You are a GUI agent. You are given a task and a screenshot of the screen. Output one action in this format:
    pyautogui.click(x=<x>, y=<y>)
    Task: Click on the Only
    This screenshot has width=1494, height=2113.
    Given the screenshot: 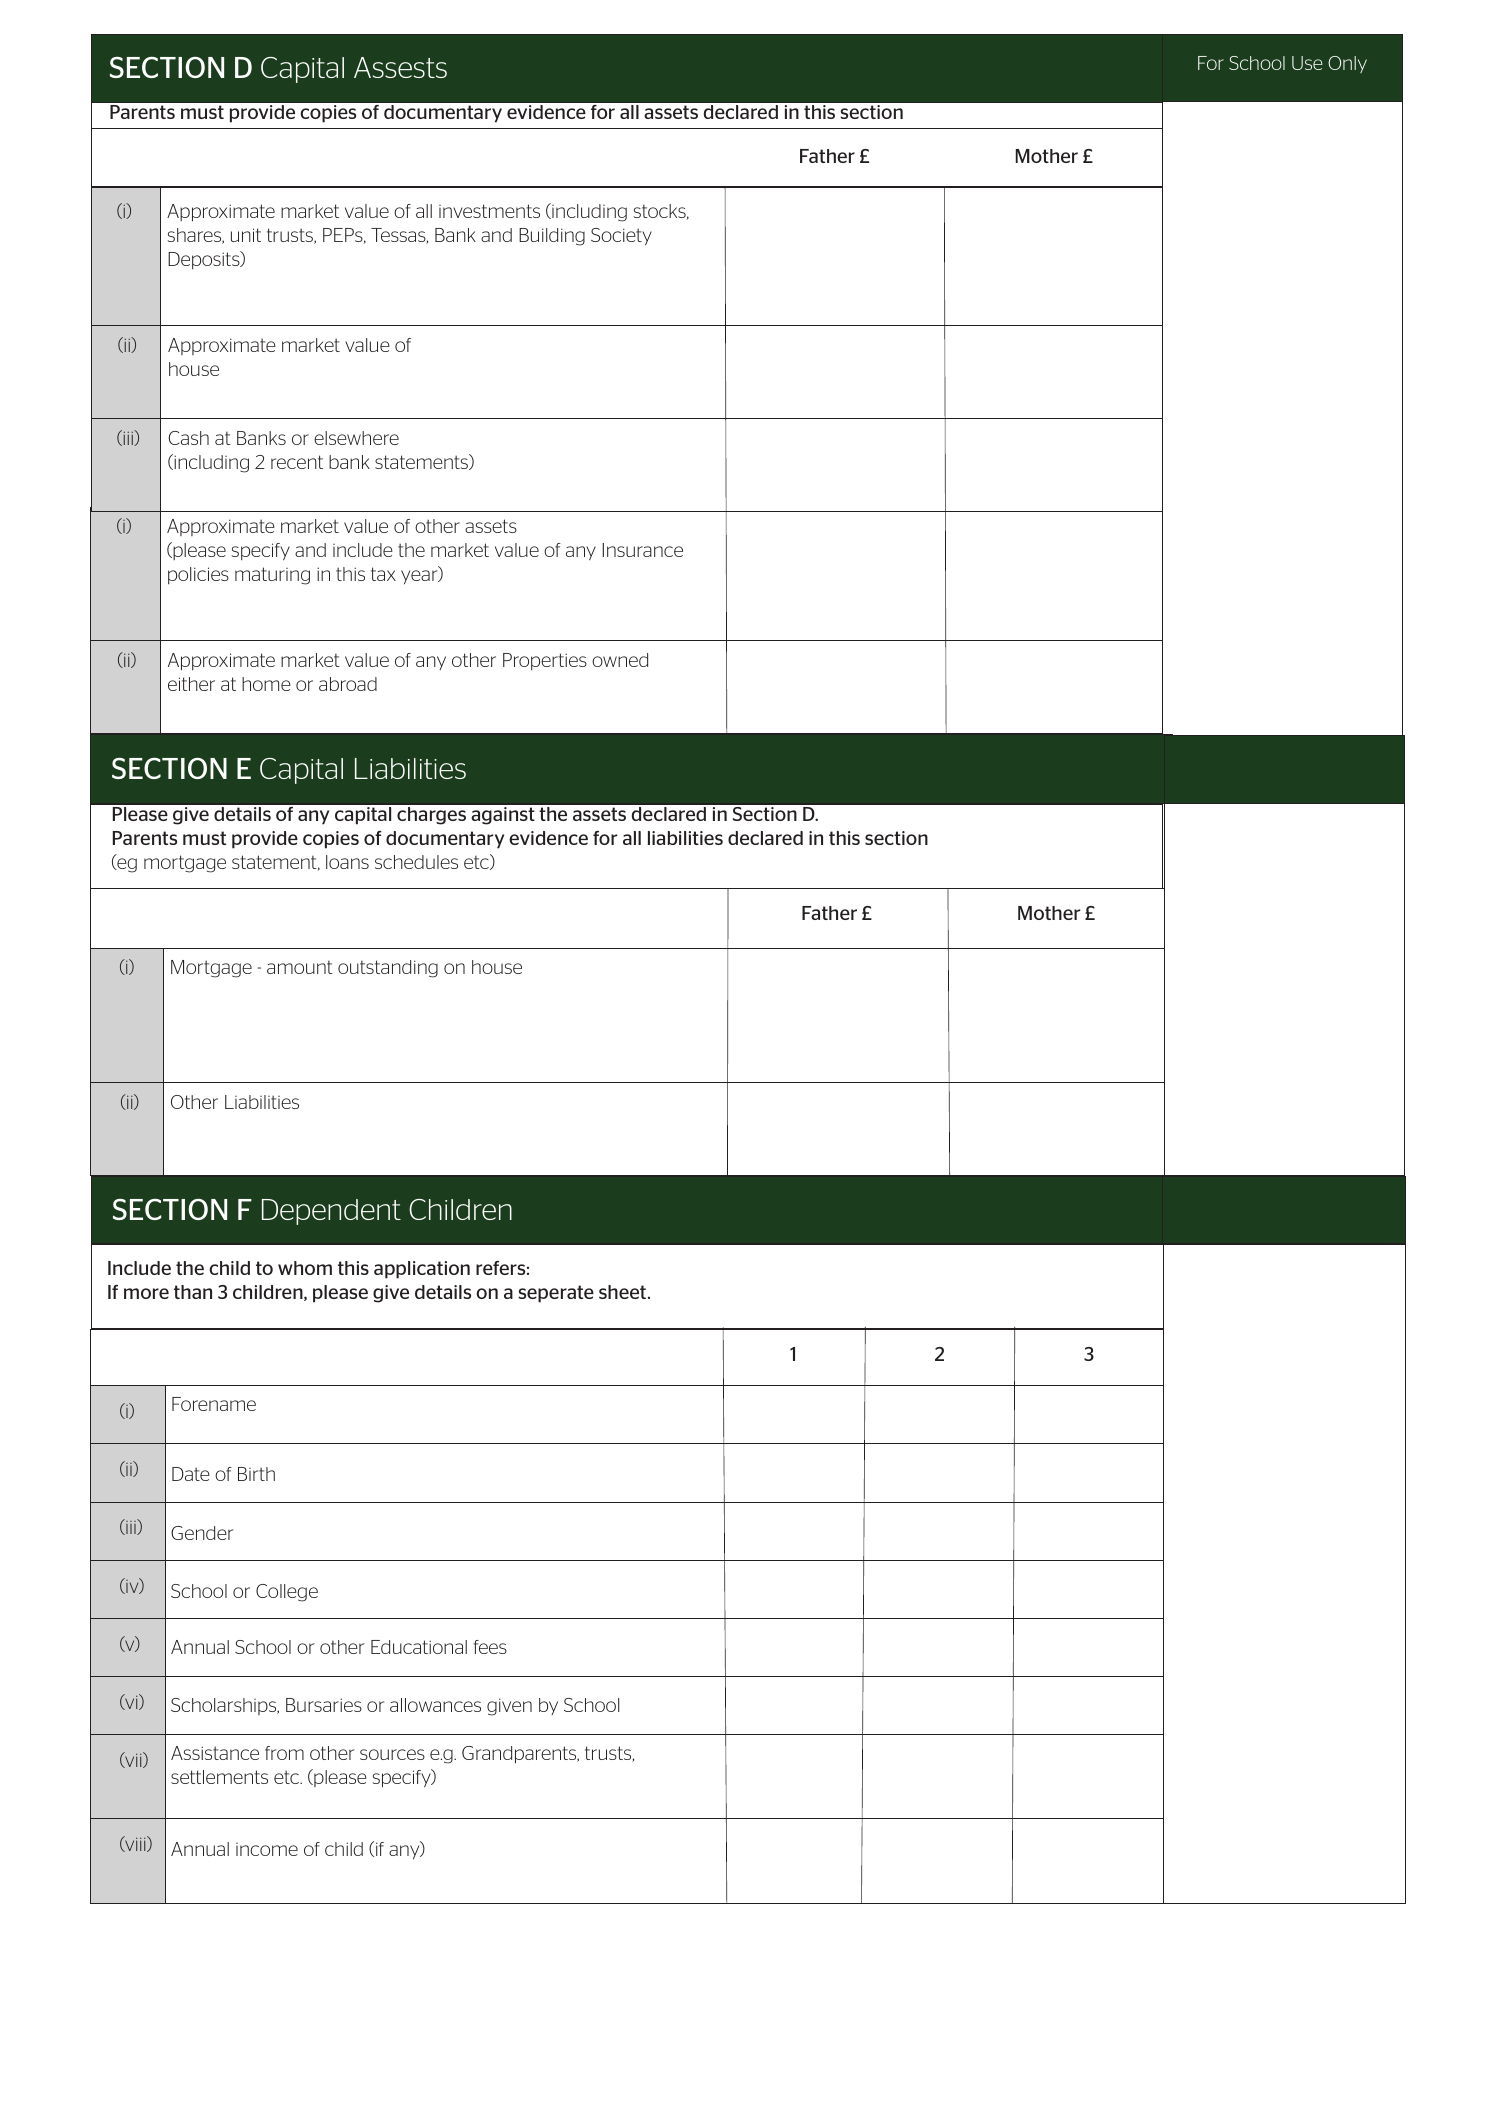 What is the action you would take?
    pyautogui.click(x=1347, y=64)
